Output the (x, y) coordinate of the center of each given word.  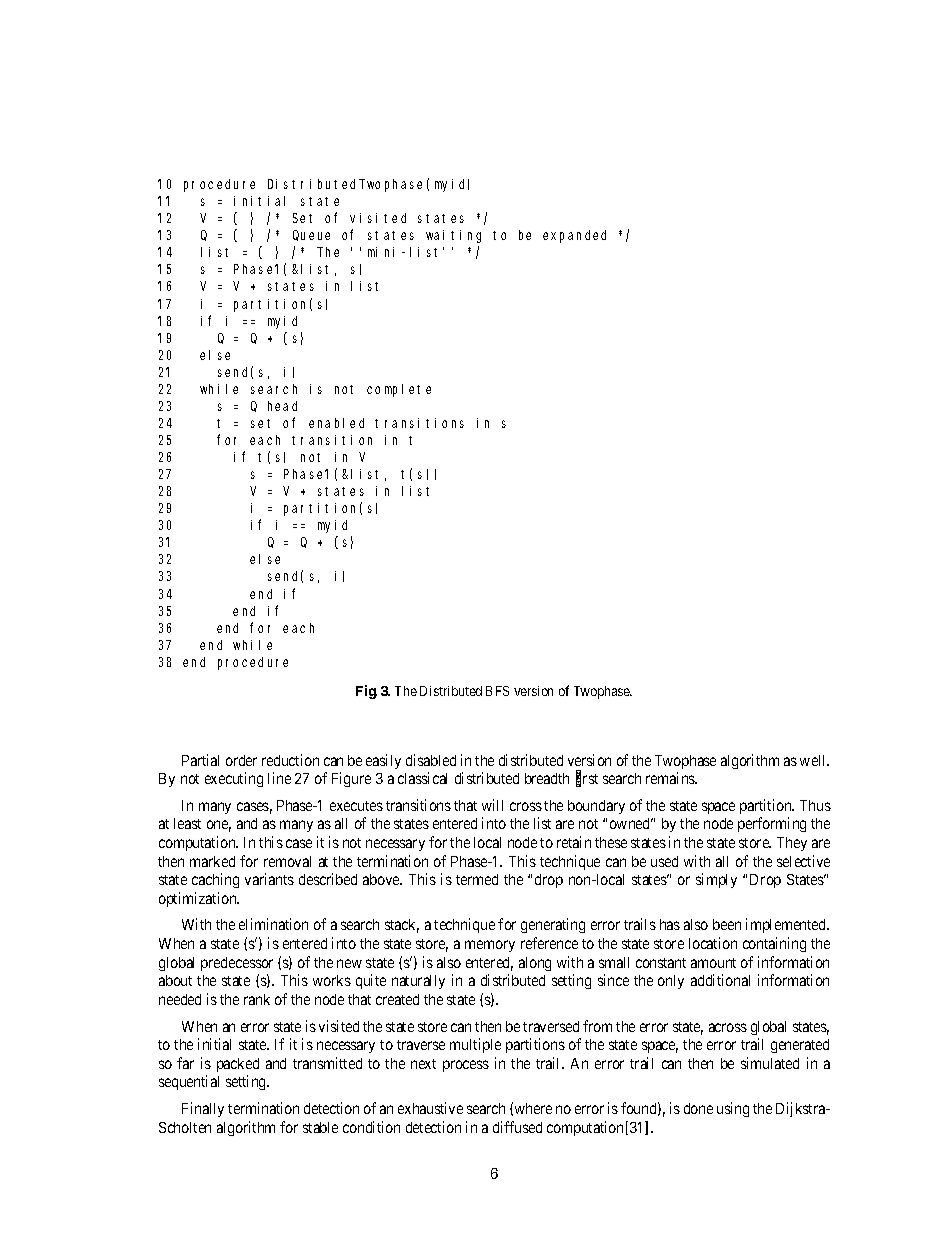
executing (234, 779)
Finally (203, 1109)
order (241, 760)
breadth (547, 778)
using (733, 1109)
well (814, 760)
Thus (815, 805)
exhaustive (430, 1108)
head (282, 406)
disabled (431, 760)
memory (490, 946)
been (727, 924)
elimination (273, 924)
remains (671, 778)
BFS (497, 691)
